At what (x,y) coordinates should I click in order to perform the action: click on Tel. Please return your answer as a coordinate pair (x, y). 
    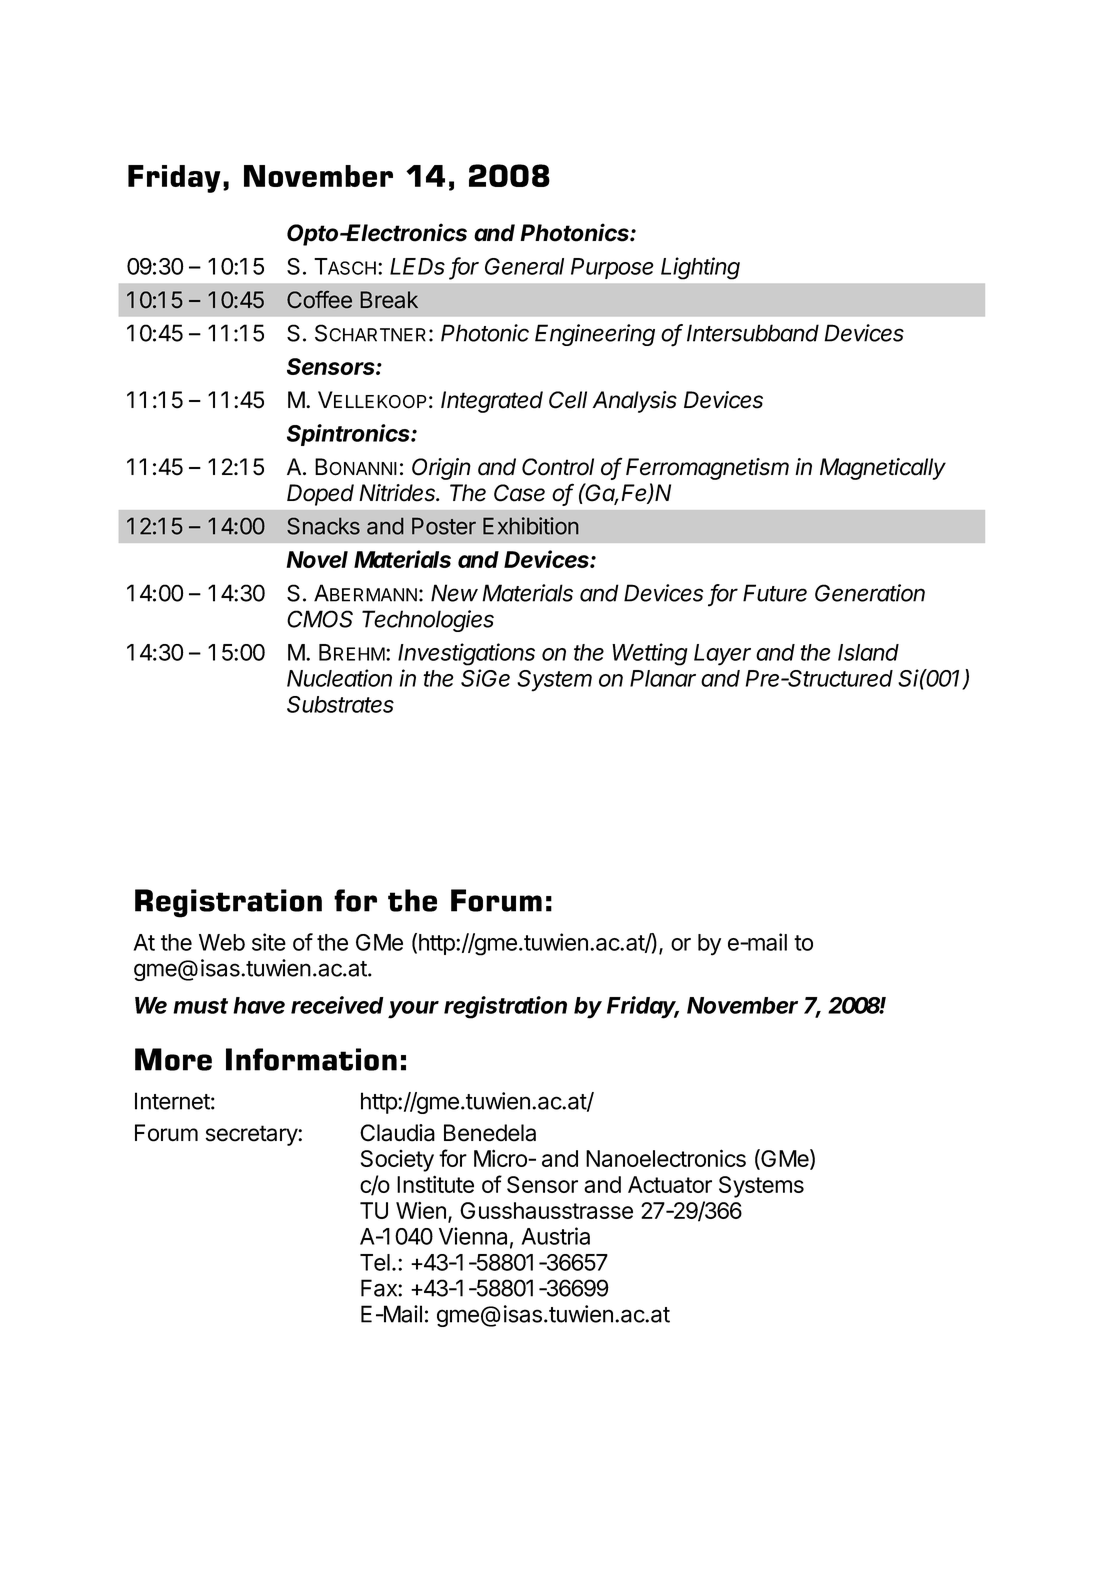
    Looking at the image, I should click on (375, 1262).
